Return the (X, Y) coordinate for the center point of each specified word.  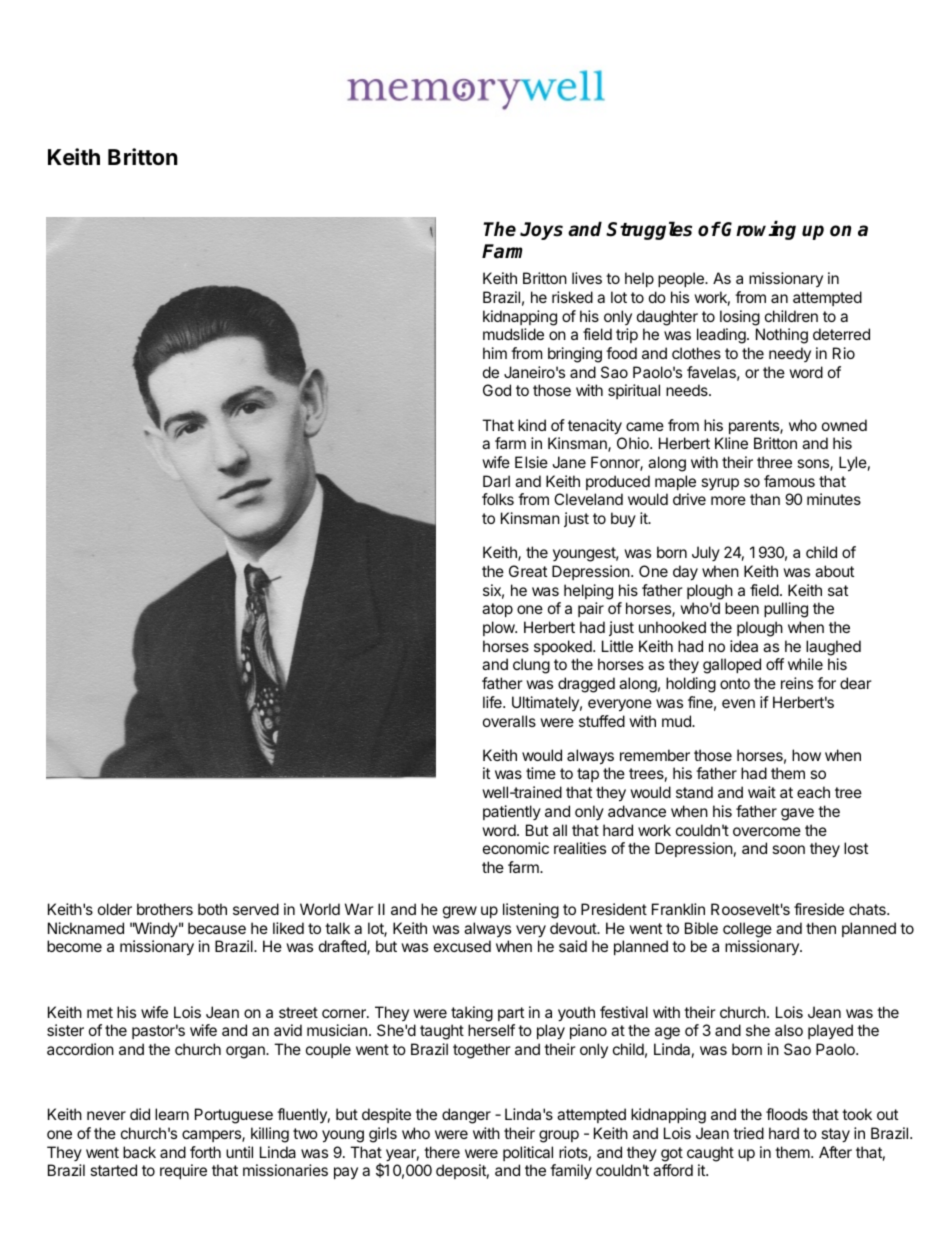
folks (498, 499)
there (442, 1152)
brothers (165, 909)
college (747, 930)
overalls (509, 721)
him (495, 353)
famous (789, 481)
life (493, 702)
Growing (758, 230)
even (738, 703)
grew (460, 912)
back (139, 1152)
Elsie (531, 462)
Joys (541, 231)
